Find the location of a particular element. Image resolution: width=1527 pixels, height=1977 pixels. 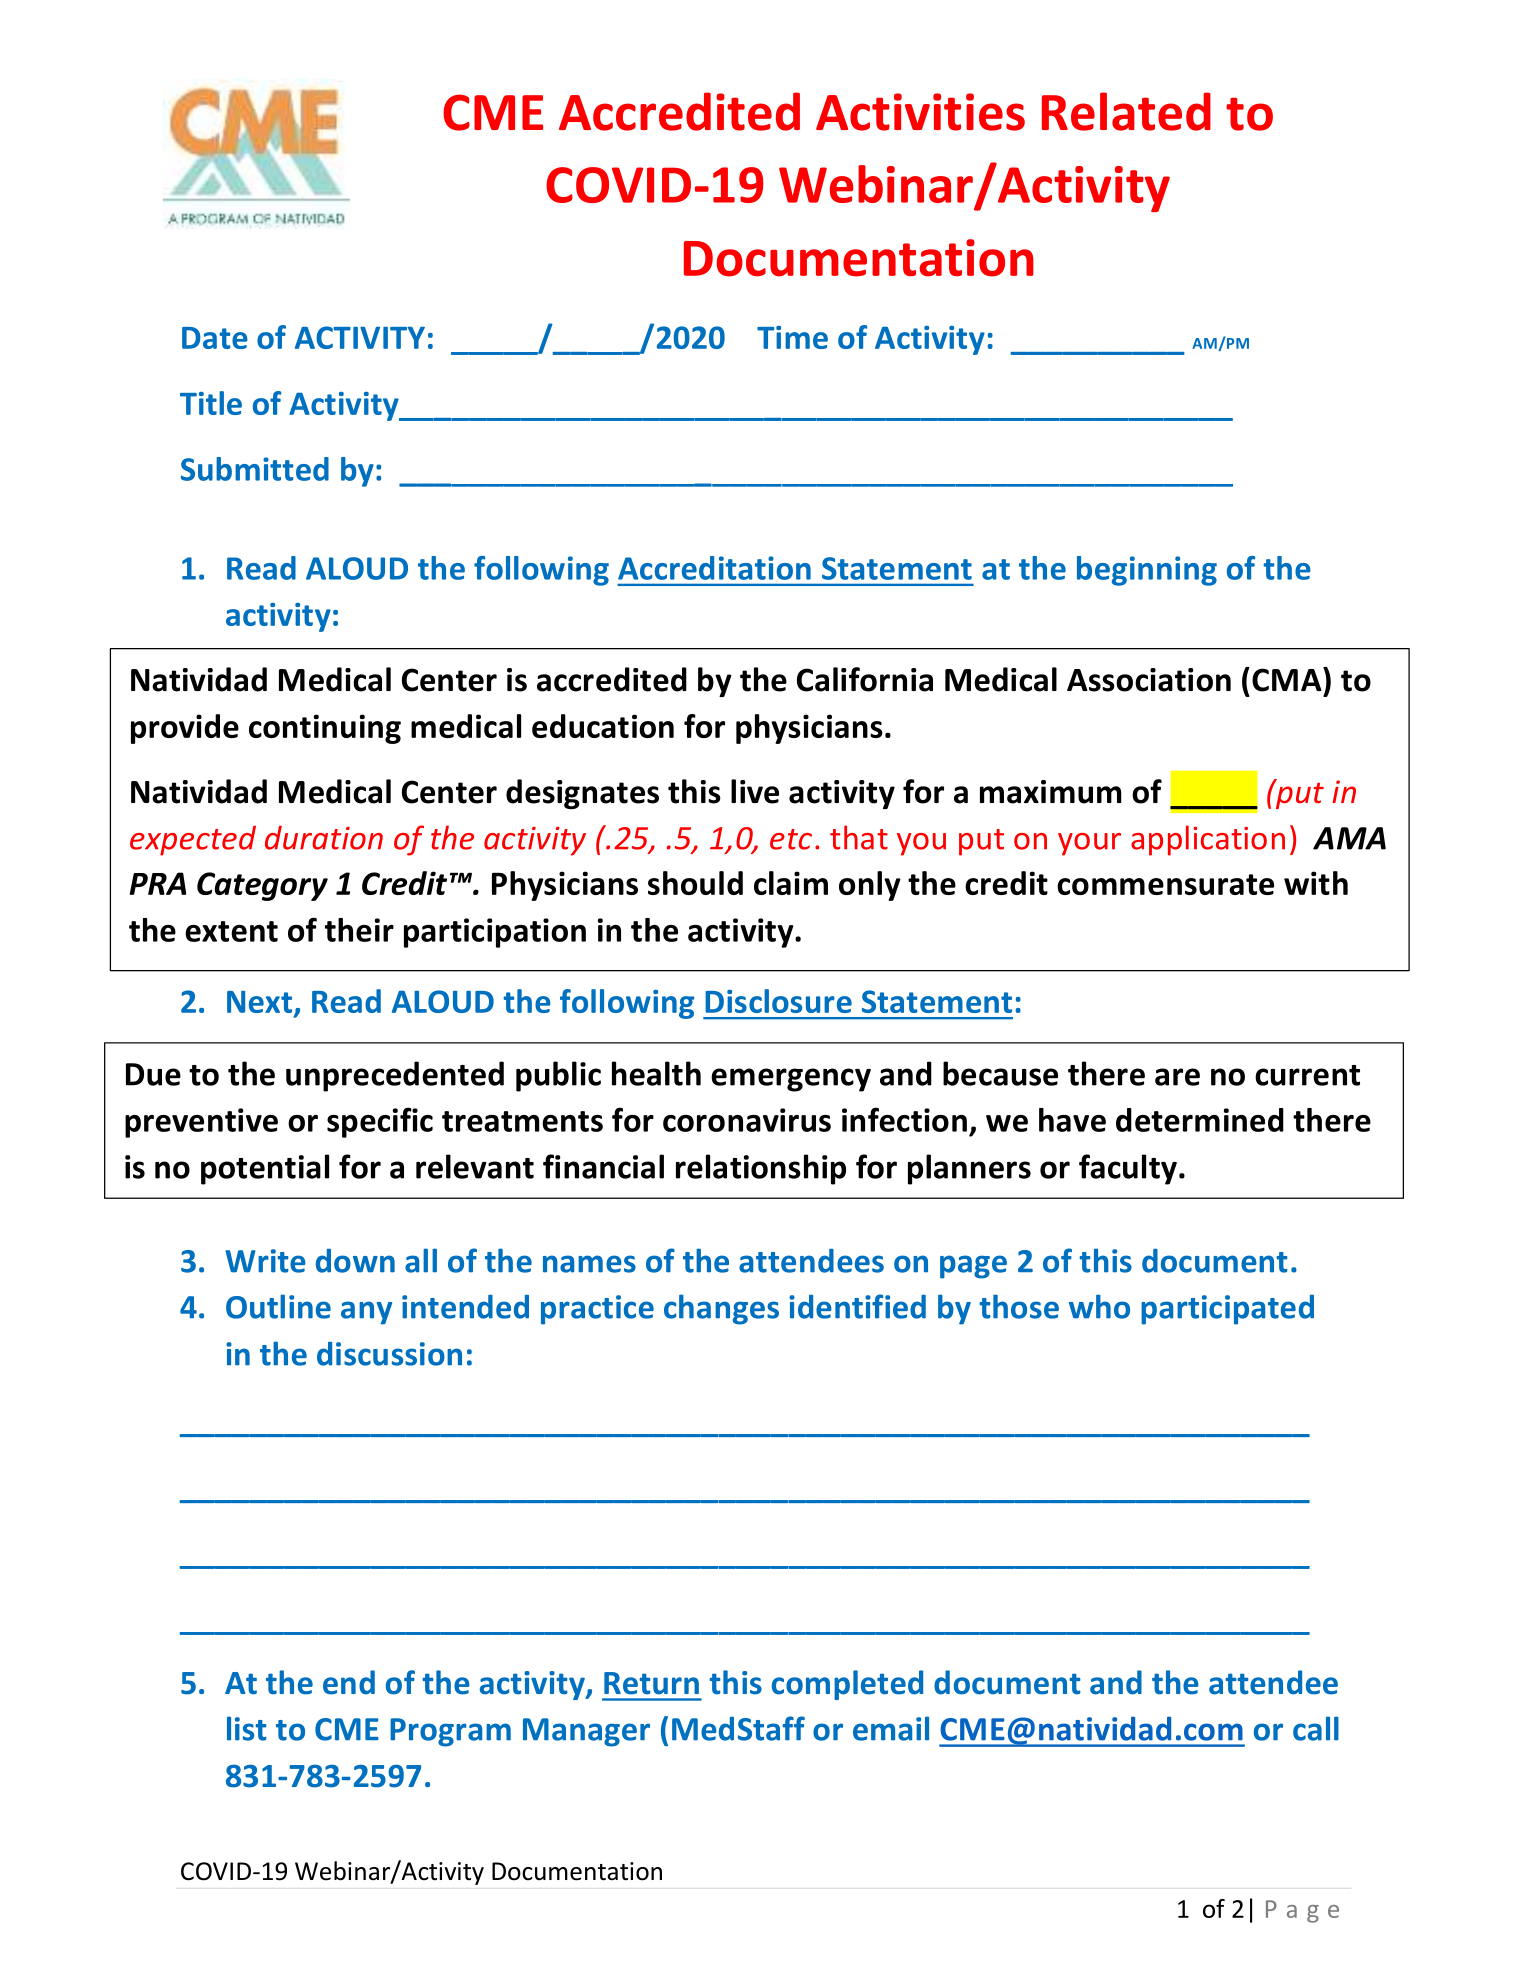

Date is located at coordinates (215, 338).
